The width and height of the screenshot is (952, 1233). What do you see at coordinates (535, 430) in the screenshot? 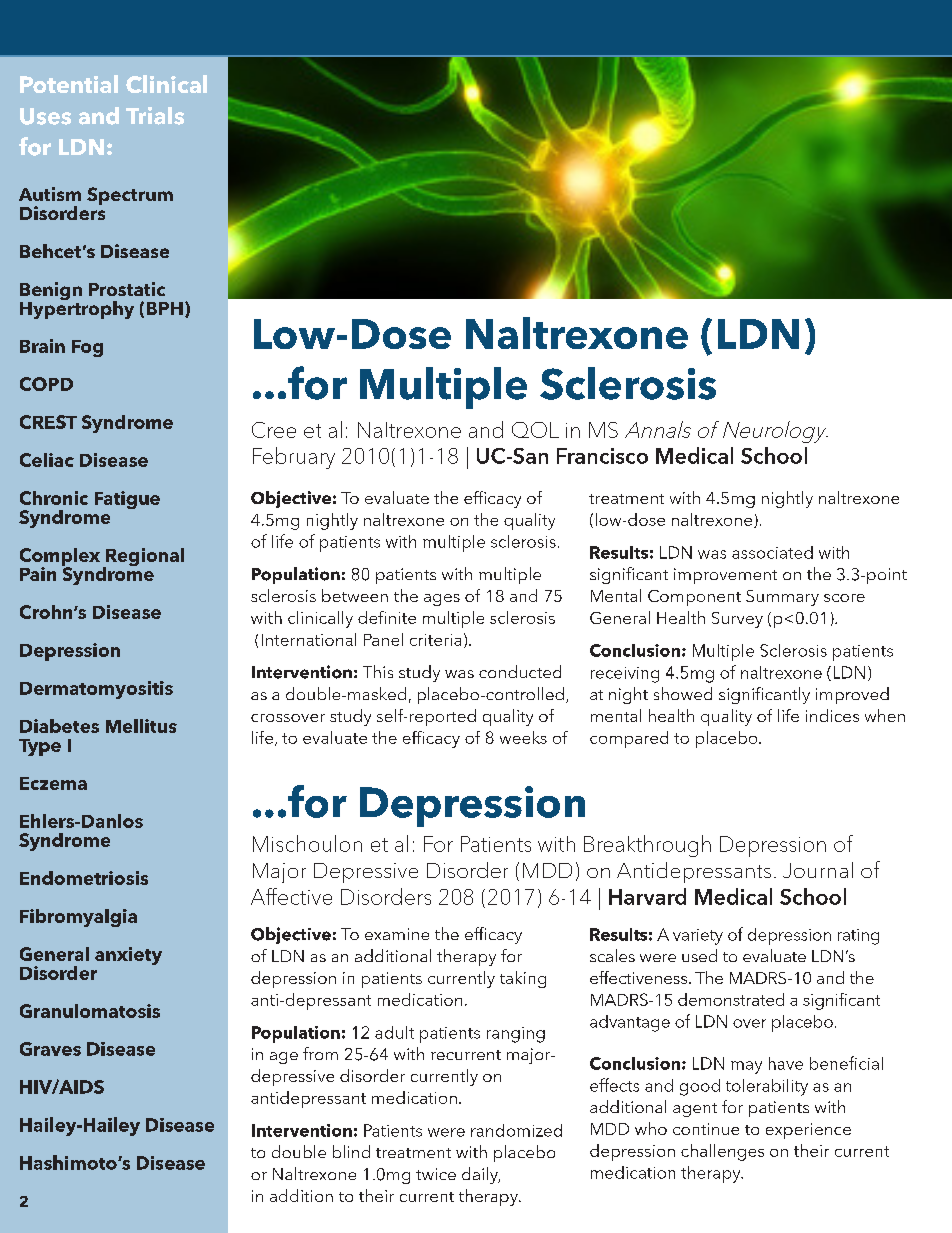
I see `QOL` at bounding box center [535, 430].
